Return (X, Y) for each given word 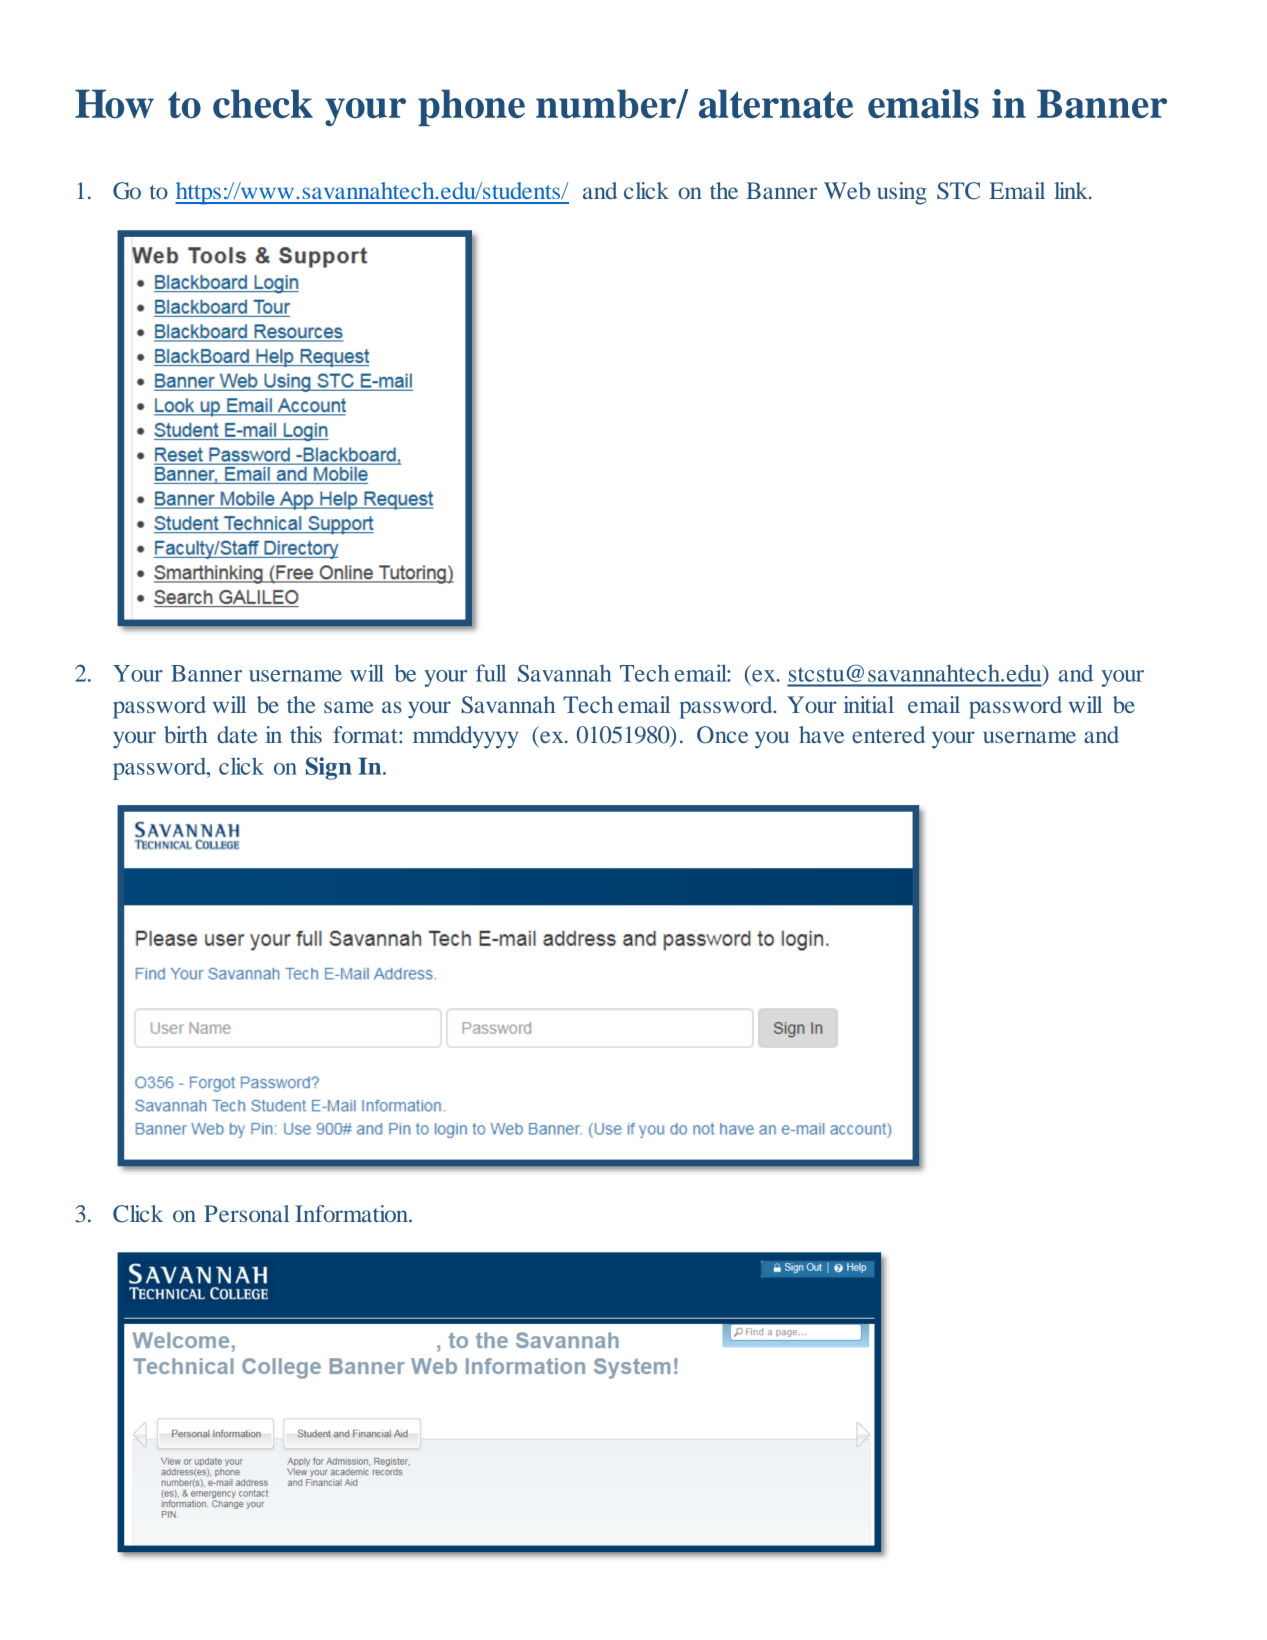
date (237, 734)
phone (471, 107)
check (263, 104)
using (902, 193)
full (491, 673)
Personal (246, 1213)
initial (869, 704)
